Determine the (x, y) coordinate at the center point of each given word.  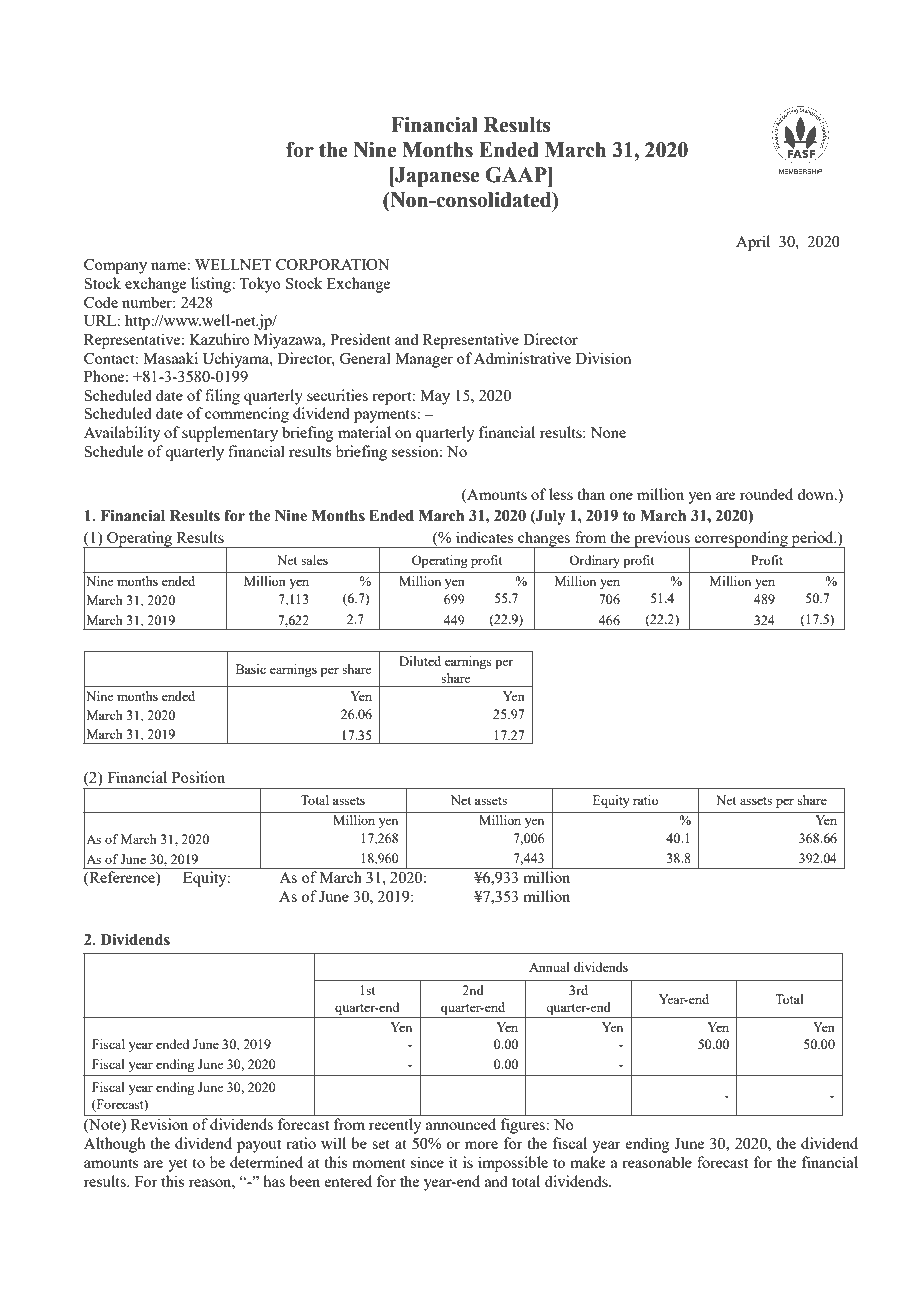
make (587, 1162)
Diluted (420, 661)
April (753, 243)
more (481, 1145)
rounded (766, 494)
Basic (251, 669)
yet (178, 1165)
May (435, 397)
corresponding (741, 539)
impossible (513, 1164)
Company (115, 266)
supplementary (230, 434)
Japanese (436, 177)
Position (198, 777)
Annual (549, 967)
